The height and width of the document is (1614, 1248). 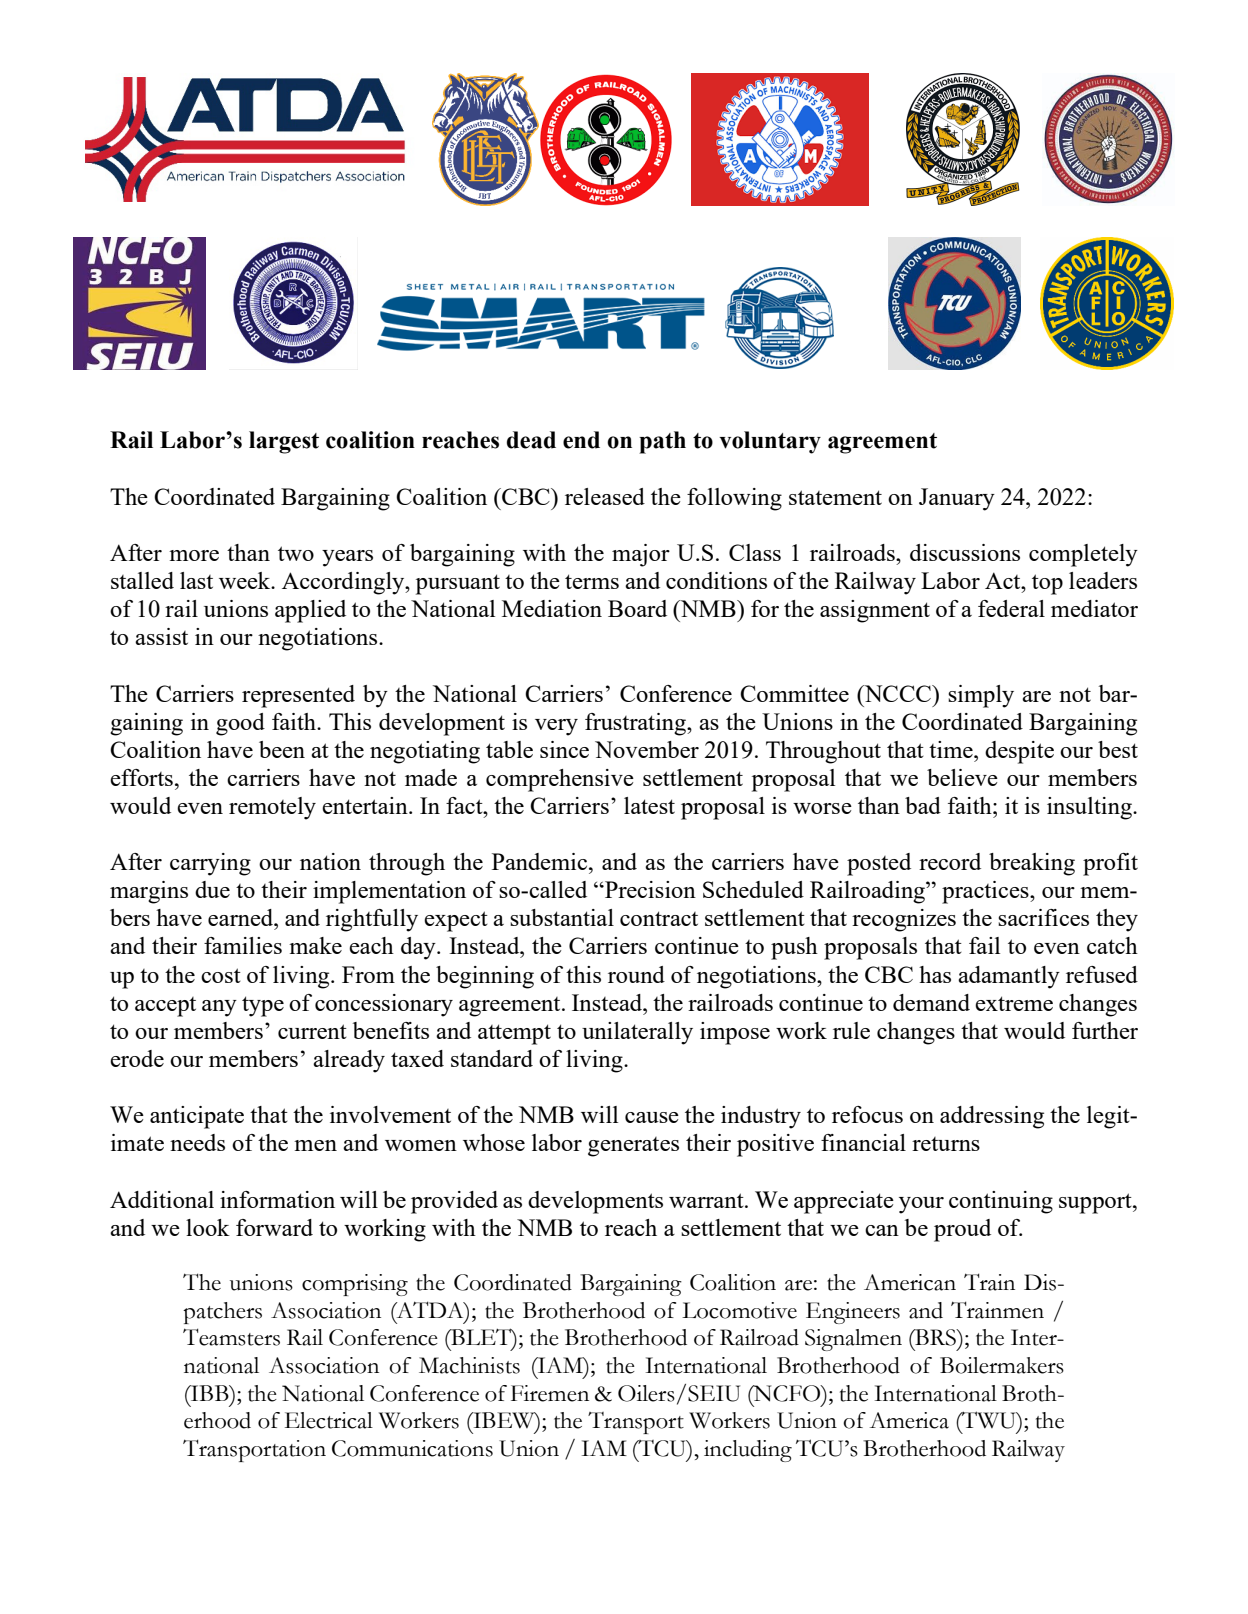 What do you see at coordinates (636, 724) in the document?
I see `frustrating` at bounding box center [636, 724].
